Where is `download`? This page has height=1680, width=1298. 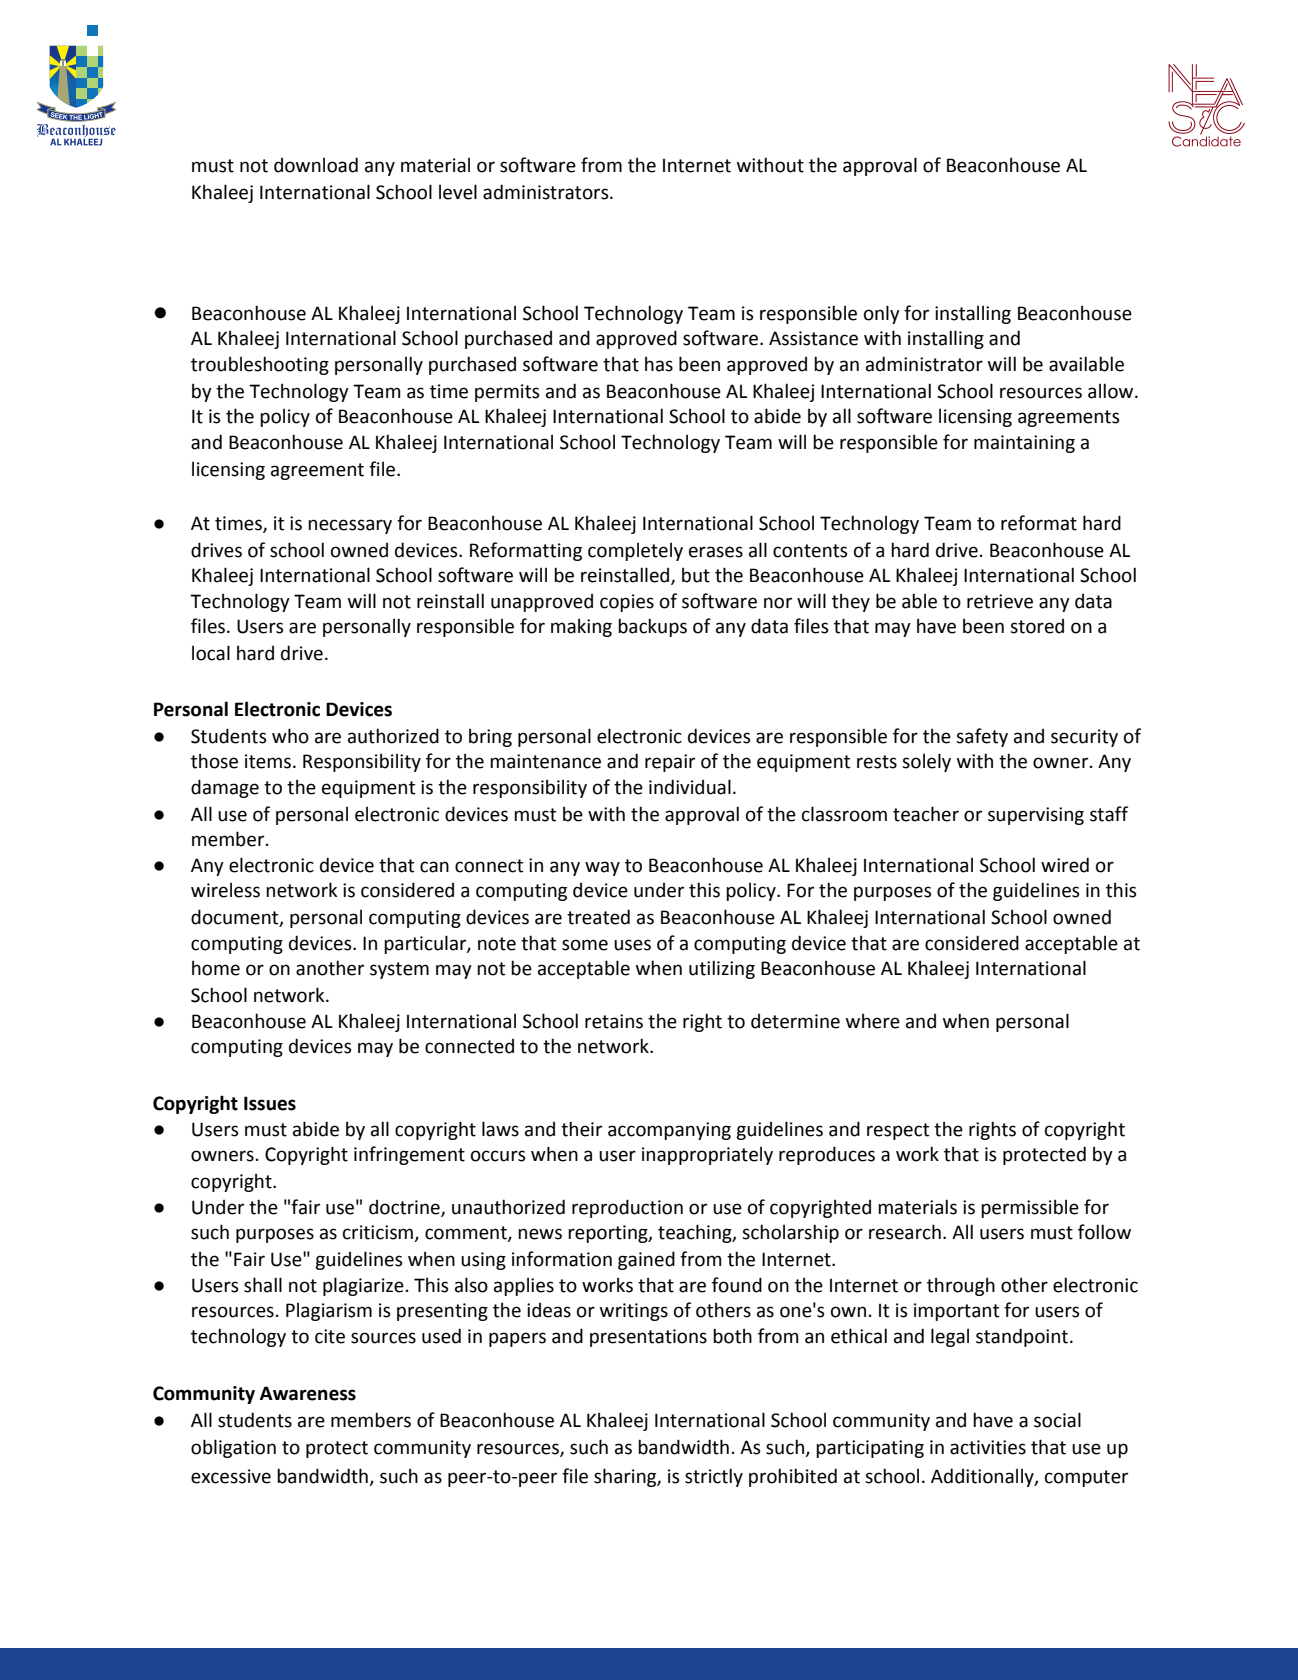 download is located at coordinates (316, 165).
